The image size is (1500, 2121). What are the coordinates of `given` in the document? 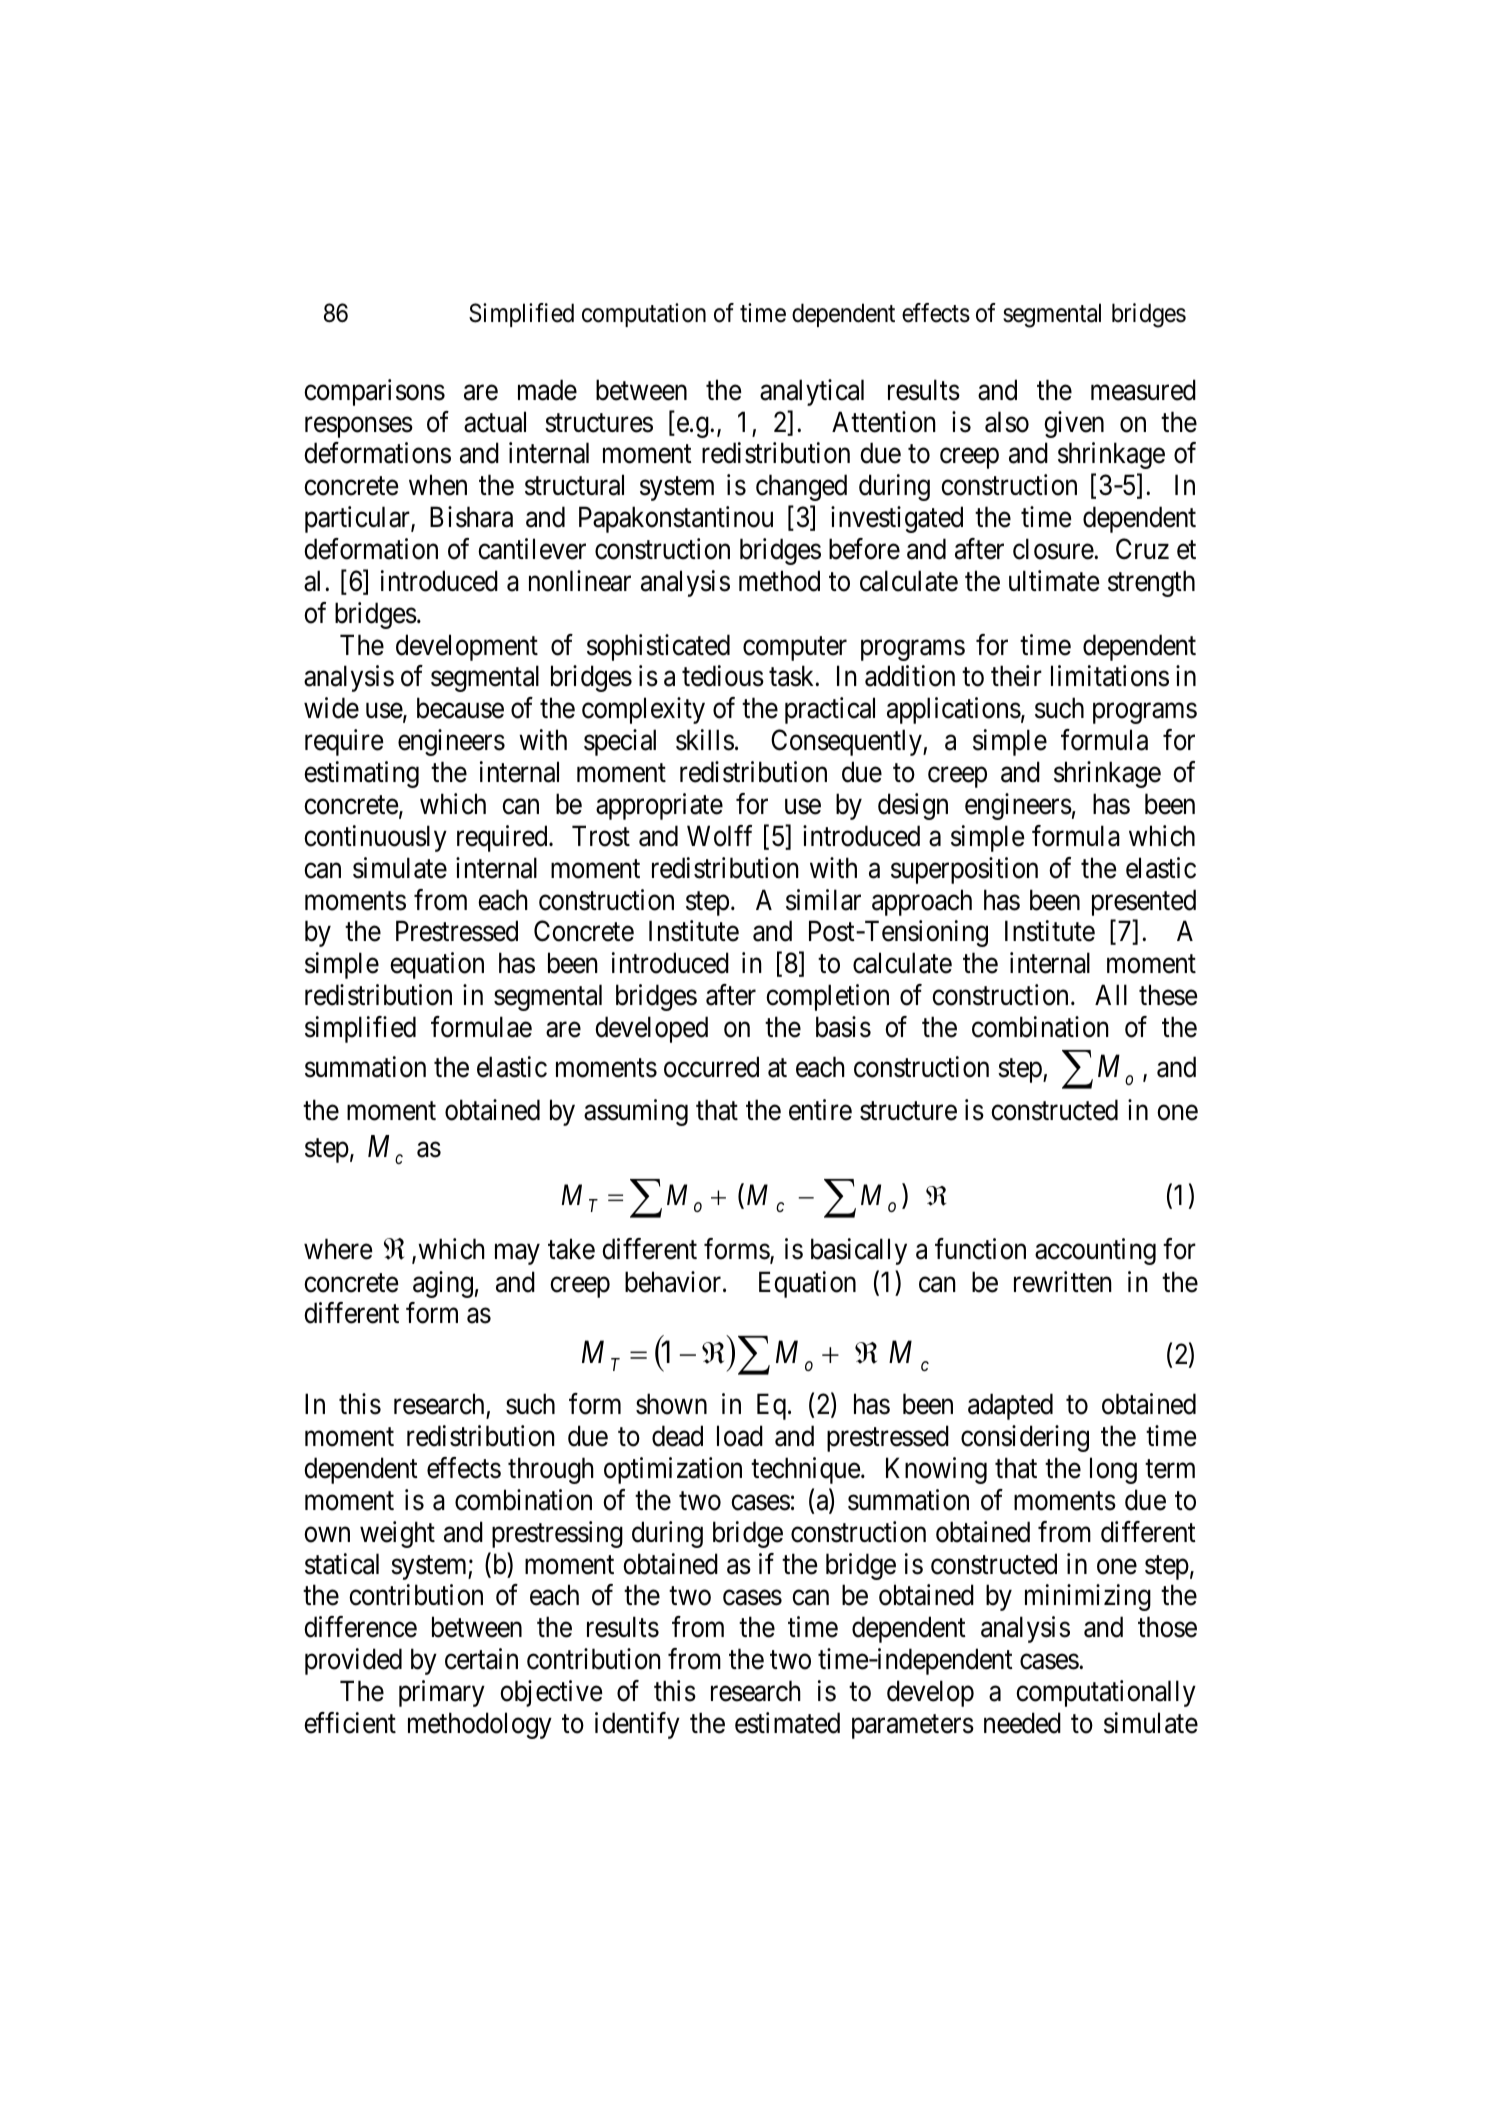 It's located at (1074, 424).
